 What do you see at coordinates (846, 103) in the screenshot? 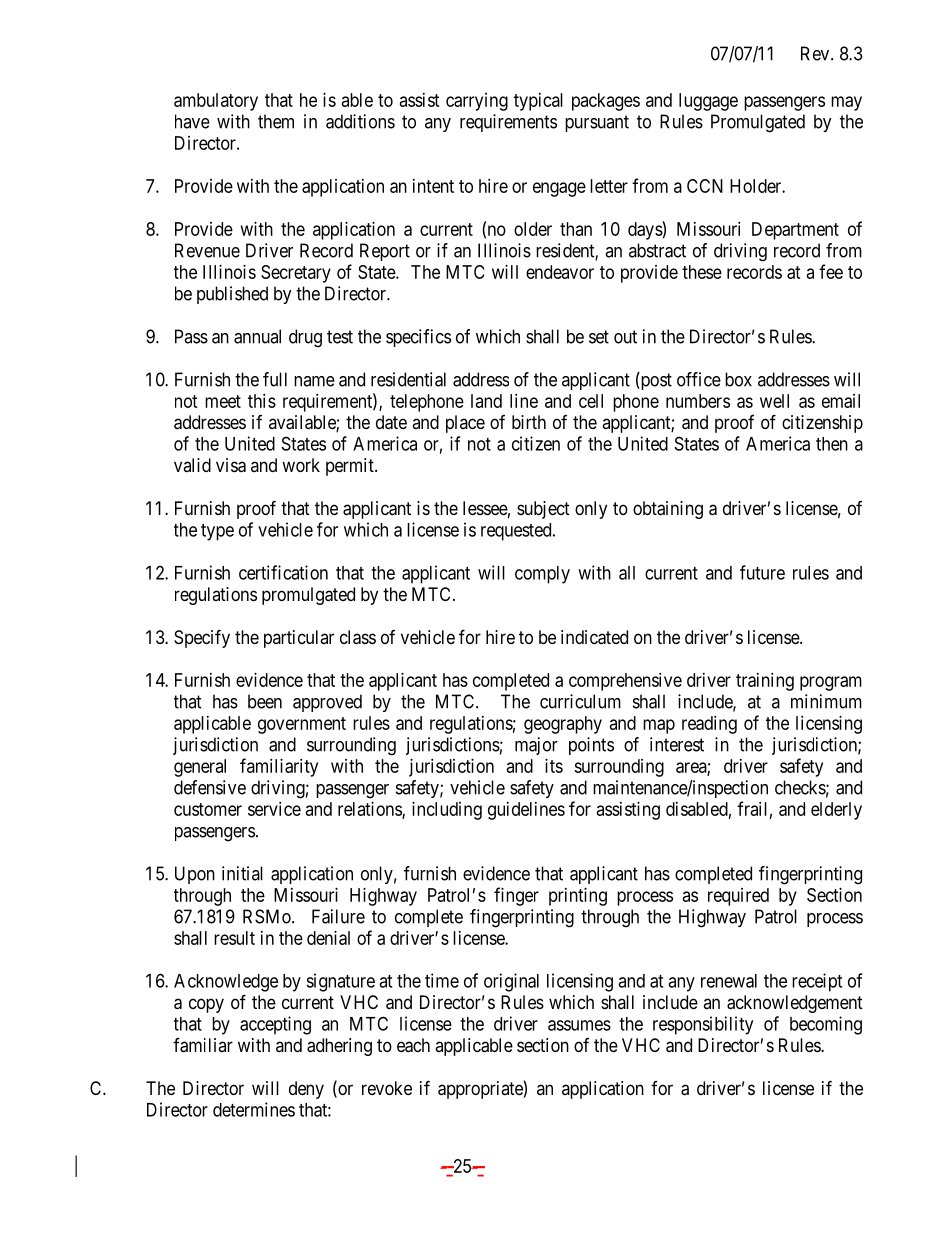
I see `may` at bounding box center [846, 103].
